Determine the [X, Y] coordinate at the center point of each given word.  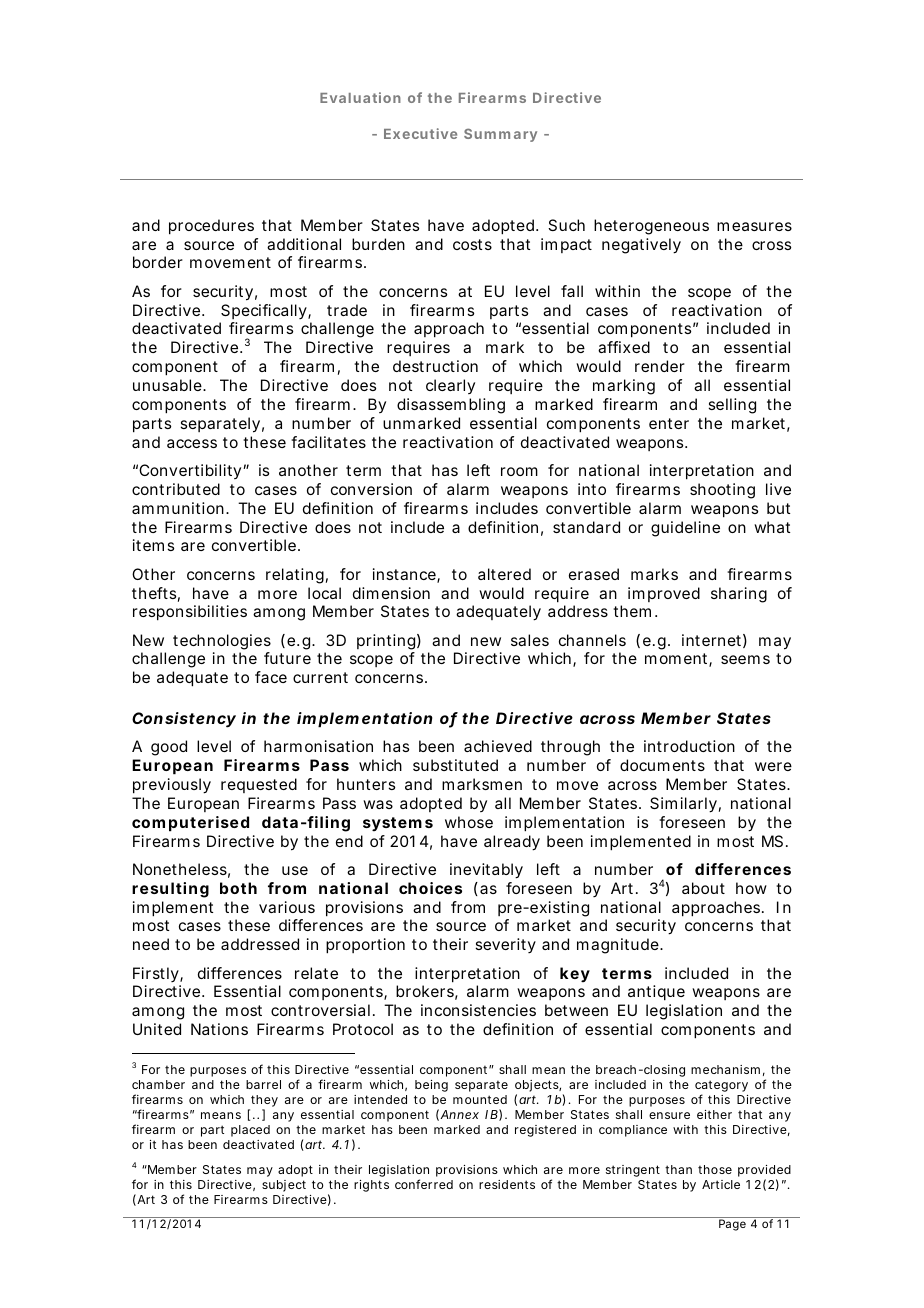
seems [745, 659]
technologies [222, 642]
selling [732, 406]
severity [505, 945]
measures [754, 226]
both [238, 888]
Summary [500, 135]
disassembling [451, 406]
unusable [168, 385]
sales [530, 640]
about [703, 888]
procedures [211, 227]
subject [284, 1186]
